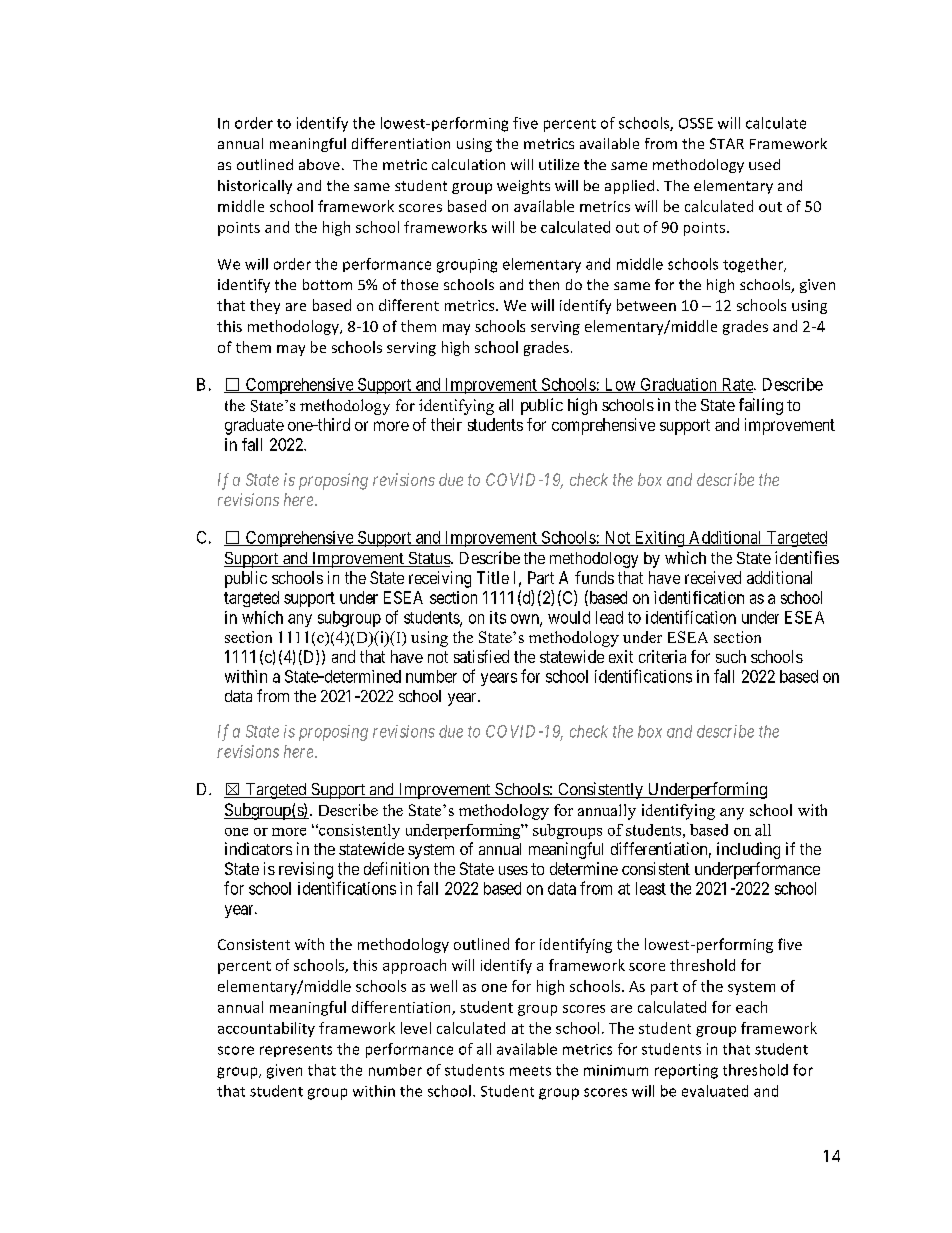 The width and height of the screenshot is (952, 1233). I want to click on above, so click(319, 164).
